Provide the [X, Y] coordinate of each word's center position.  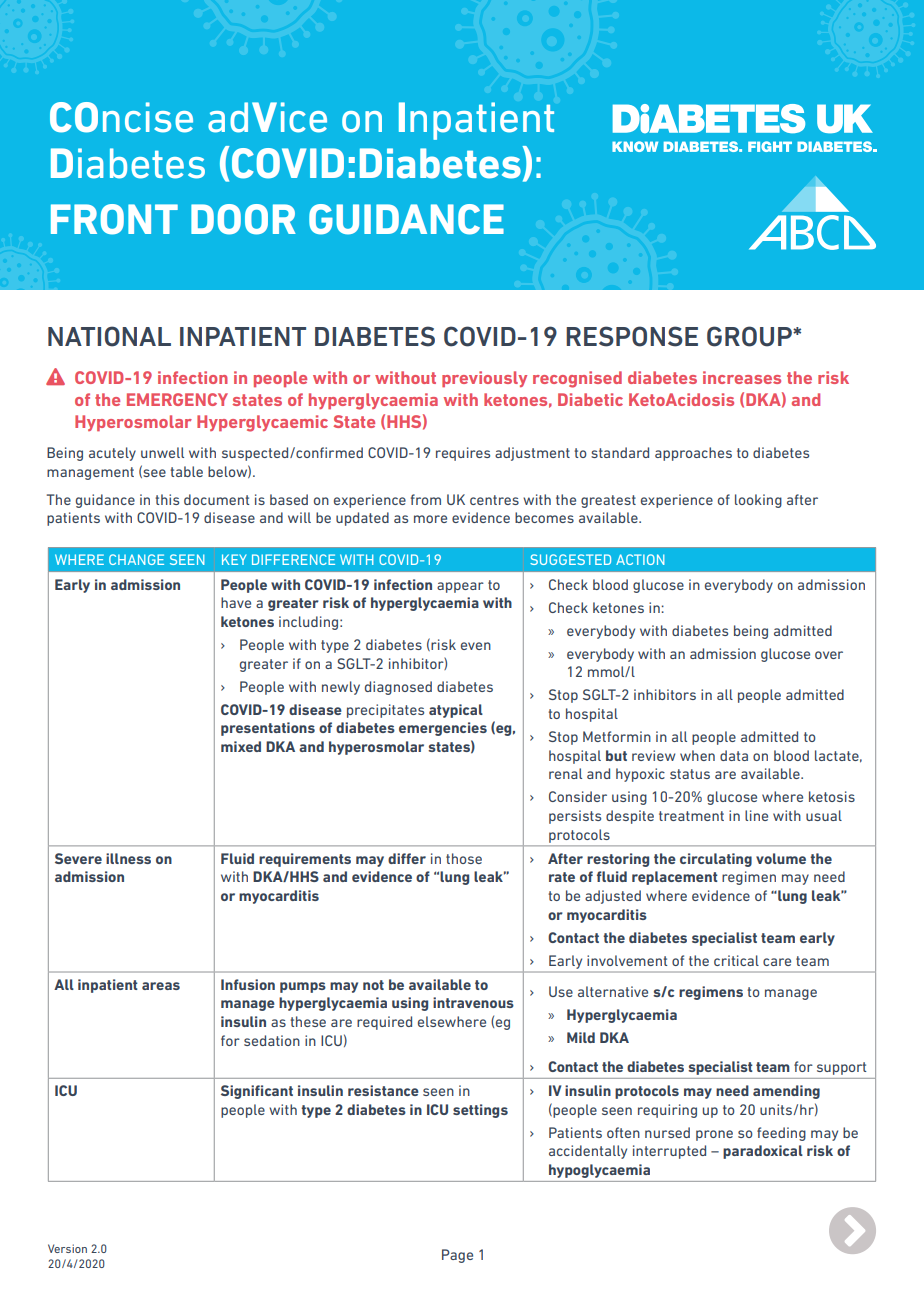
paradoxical [763, 1152]
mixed [241, 746]
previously [484, 379]
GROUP [750, 336]
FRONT [114, 219]
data [734, 755]
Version [67, 1248]
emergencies [443, 729]
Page [457, 1256]
